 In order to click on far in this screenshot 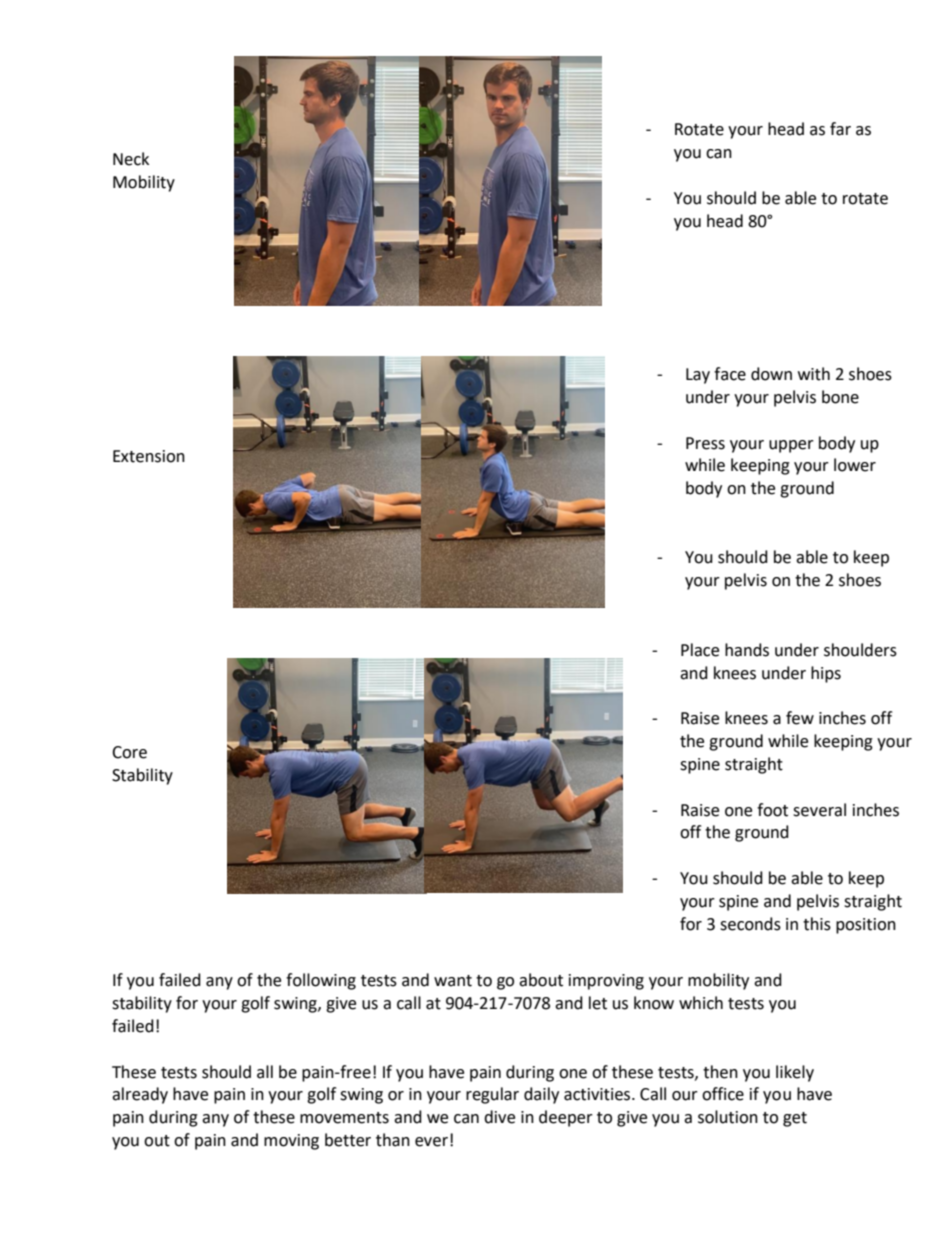, I will do `click(840, 129)`.
